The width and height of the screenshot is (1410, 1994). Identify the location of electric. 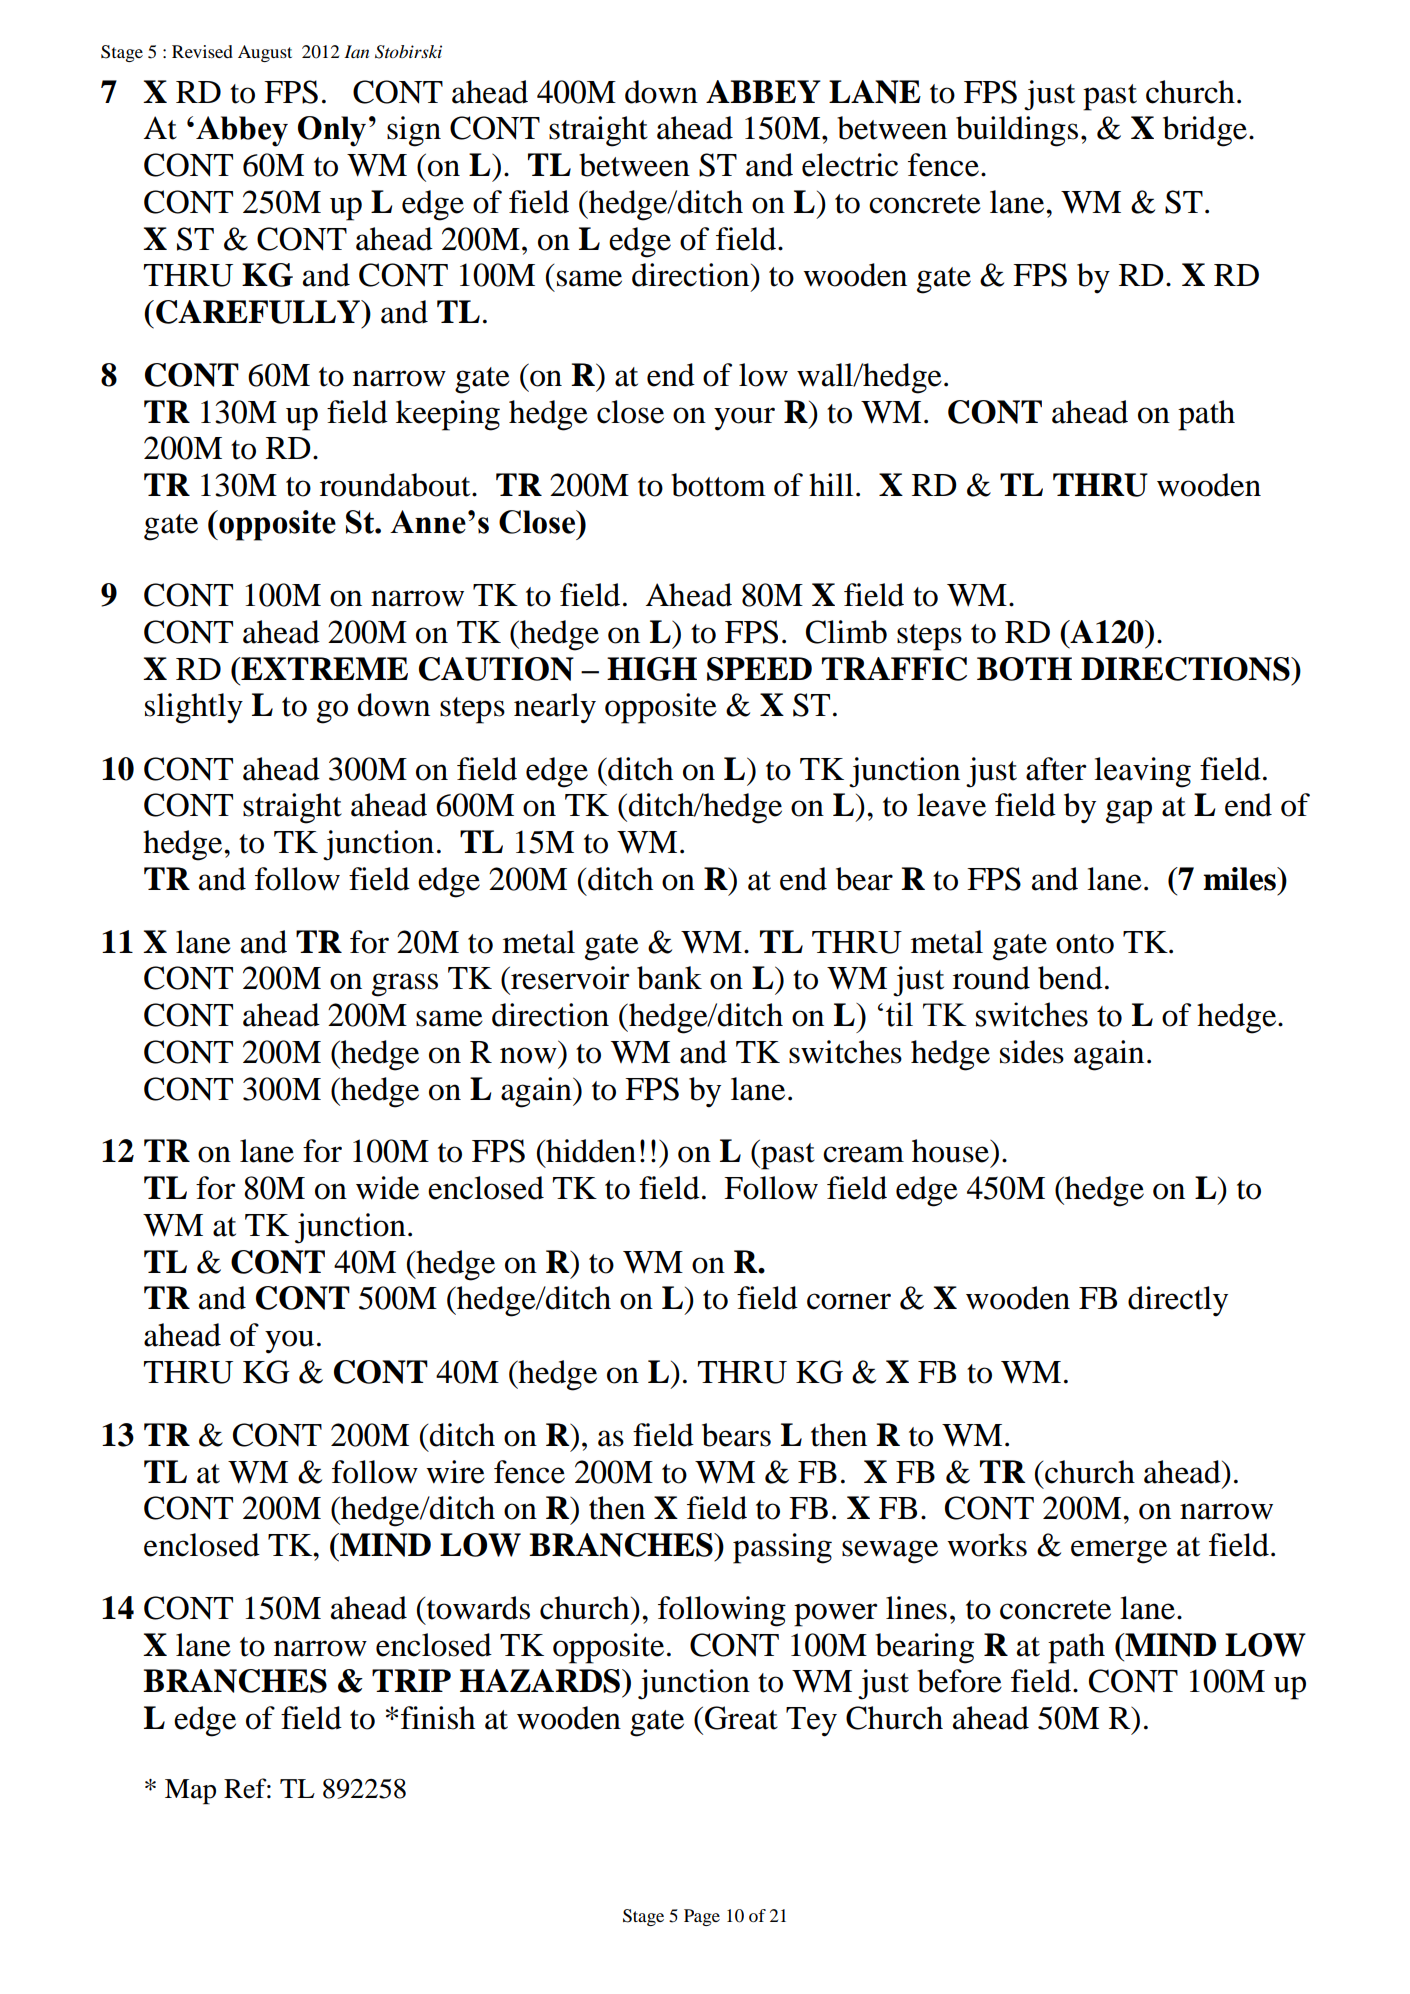
(850, 165).
